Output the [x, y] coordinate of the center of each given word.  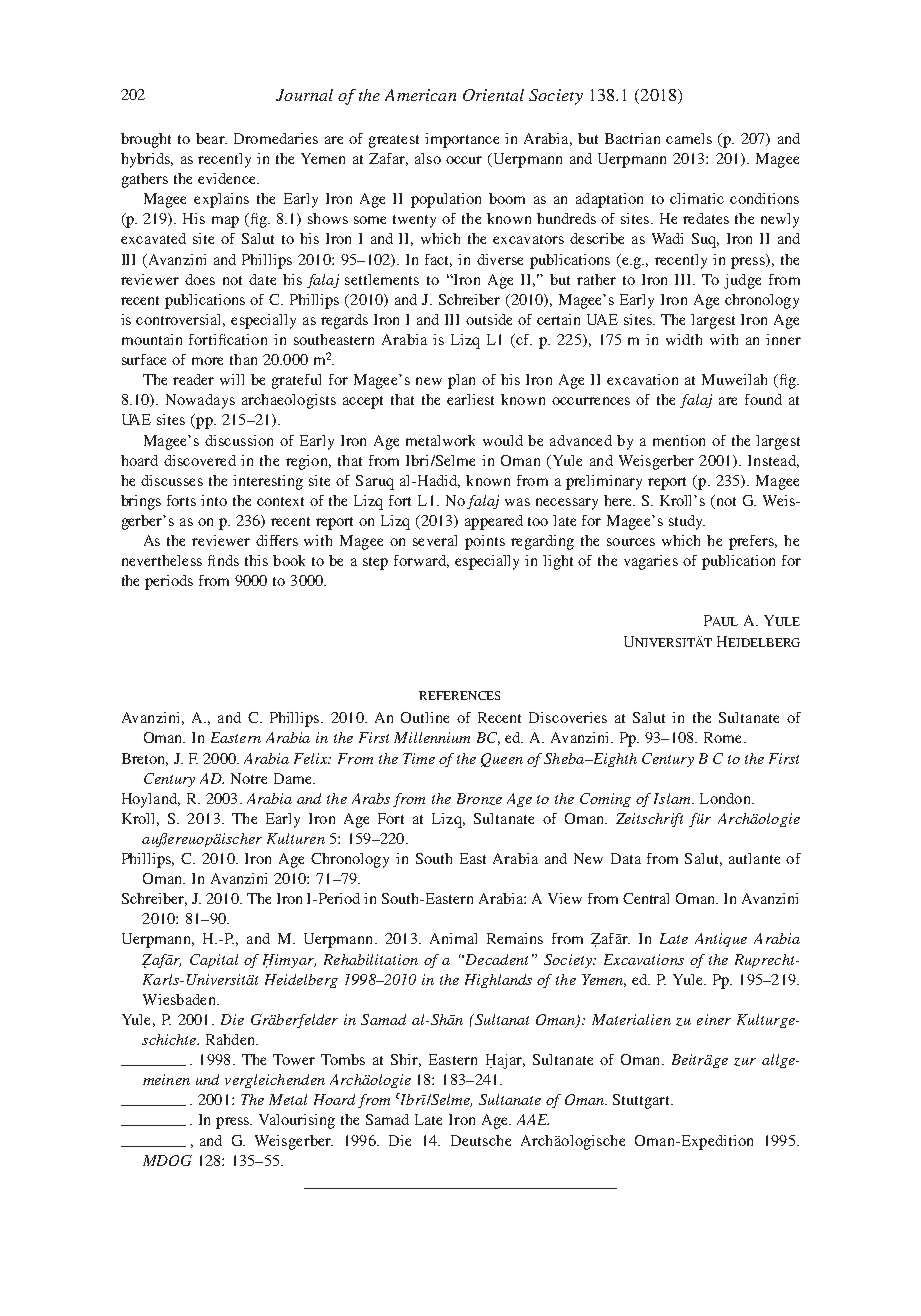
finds [223, 560]
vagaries [651, 562]
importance [462, 140]
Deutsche [481, 1140]
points [485, 542]
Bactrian [632, 138]
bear [211, 138]
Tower [294, 1059]
